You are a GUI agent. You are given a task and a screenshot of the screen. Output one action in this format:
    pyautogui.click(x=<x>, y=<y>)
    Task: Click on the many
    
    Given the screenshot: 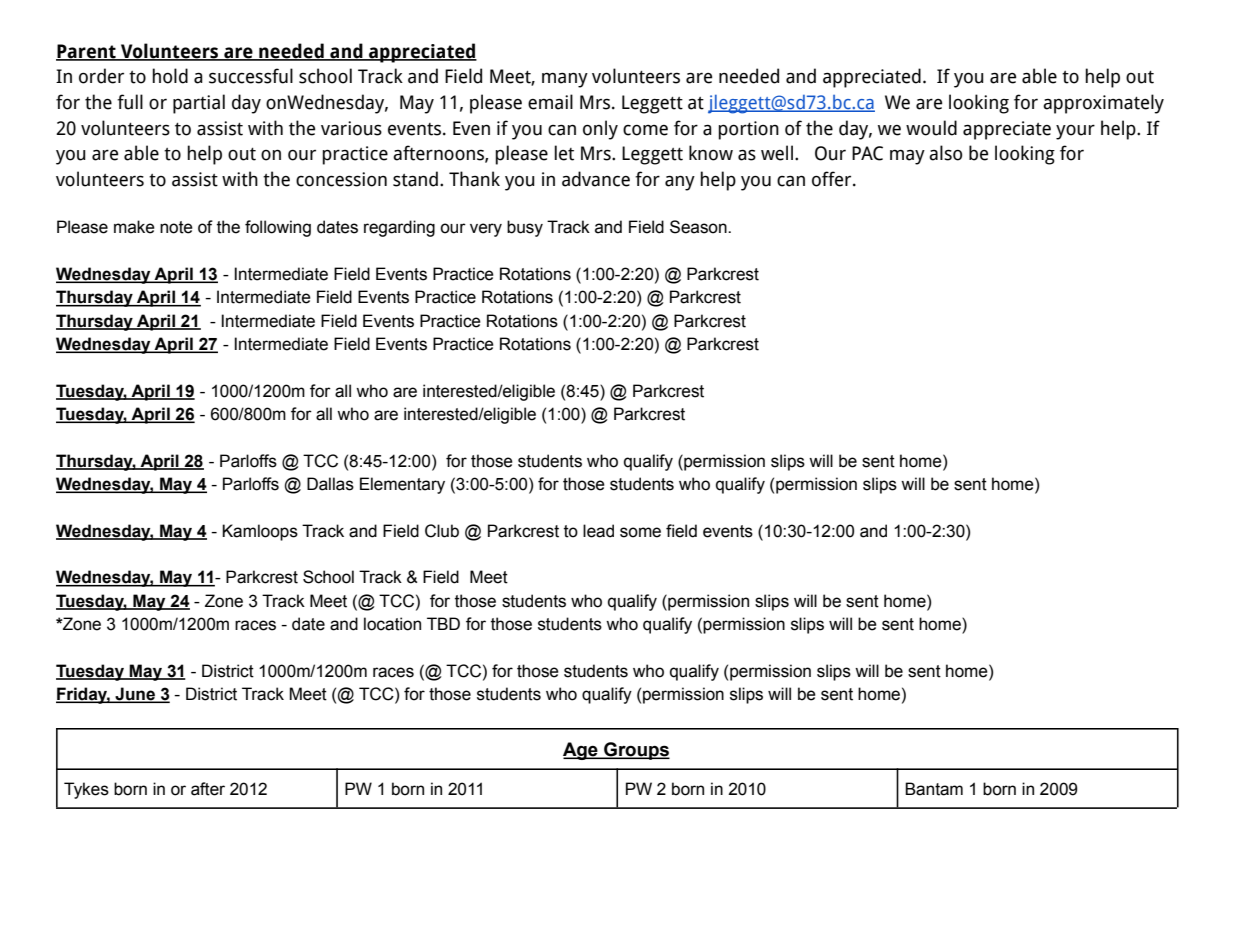 What is the action you would take?
    pyautogui.click(x=565, y=80)
